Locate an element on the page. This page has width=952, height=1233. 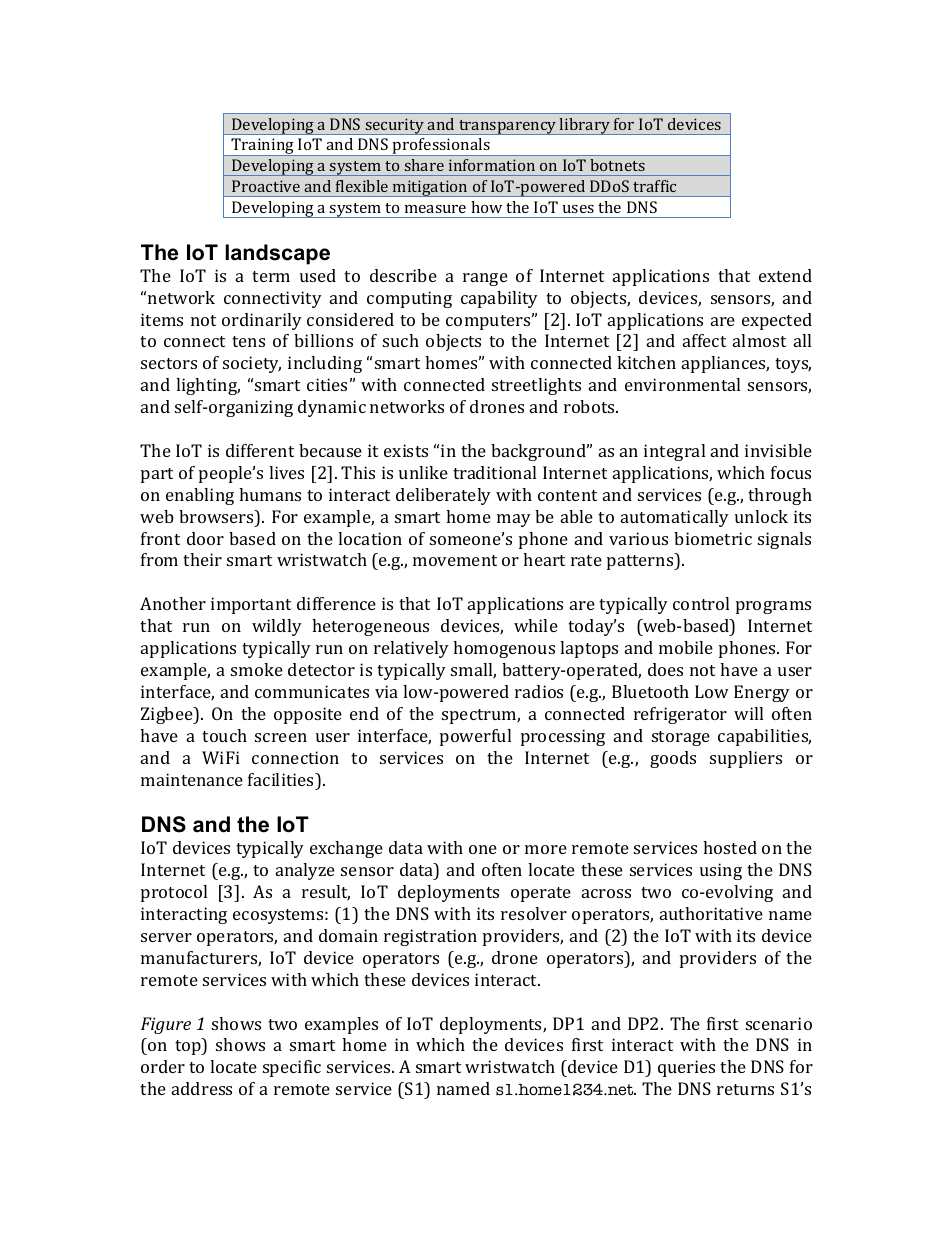
touch is located at coordinates (224, 735).
